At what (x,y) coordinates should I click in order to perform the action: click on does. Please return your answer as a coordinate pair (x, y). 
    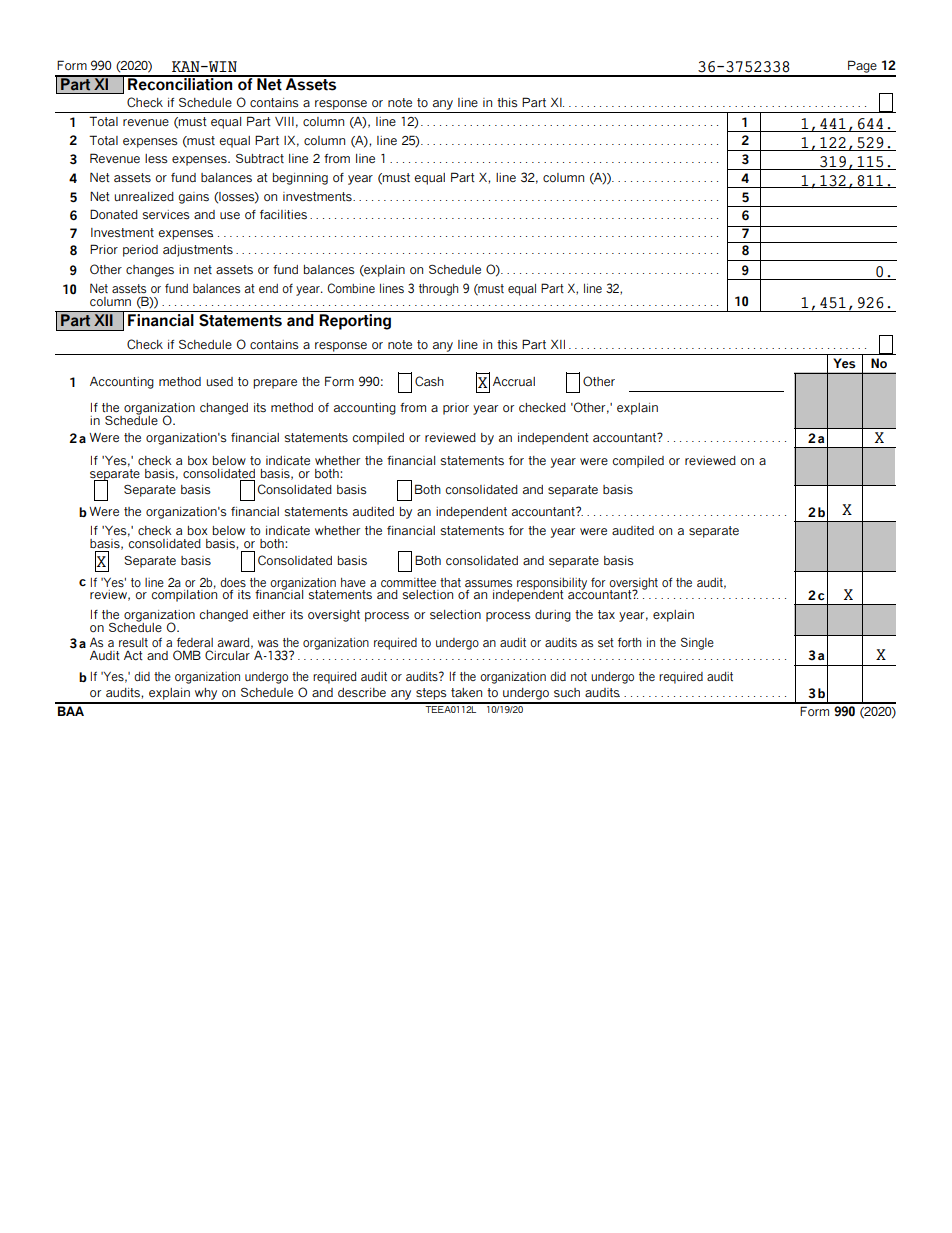
    Looking at the image, I should click on (233, 582).
